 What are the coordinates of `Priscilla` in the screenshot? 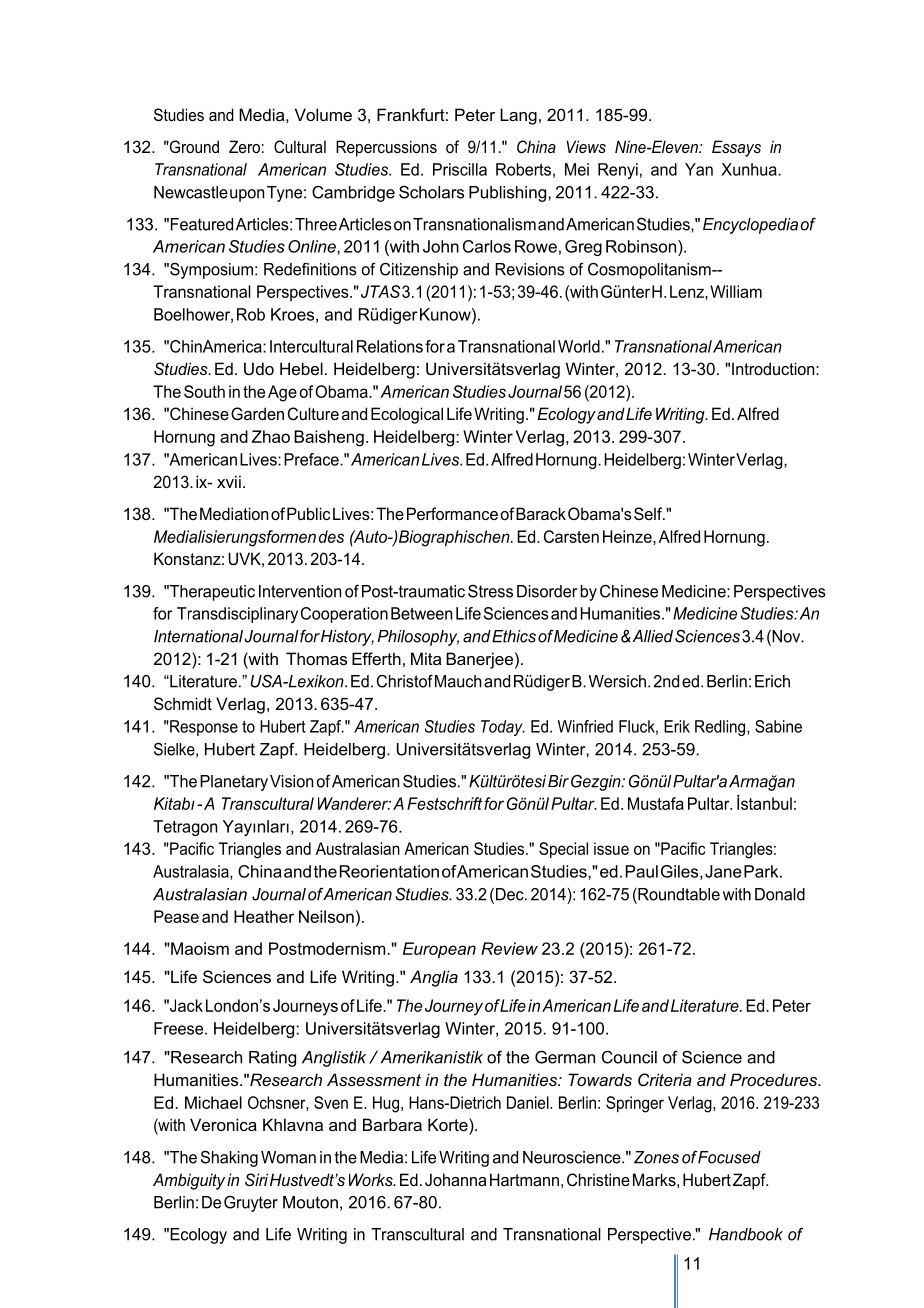 It's located at (460, 169).
